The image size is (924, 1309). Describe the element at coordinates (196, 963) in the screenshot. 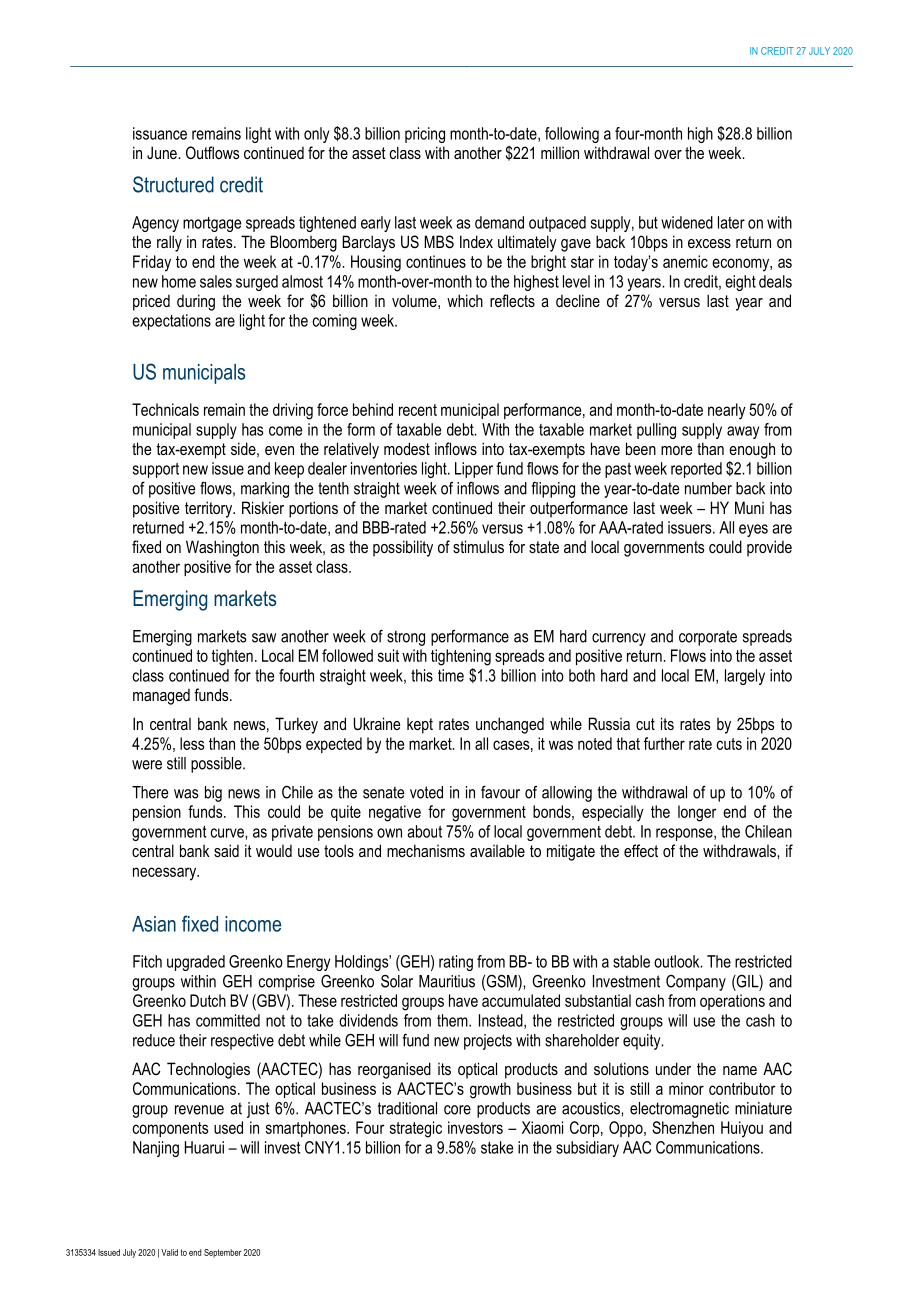

I see `upgraded` at that location.
